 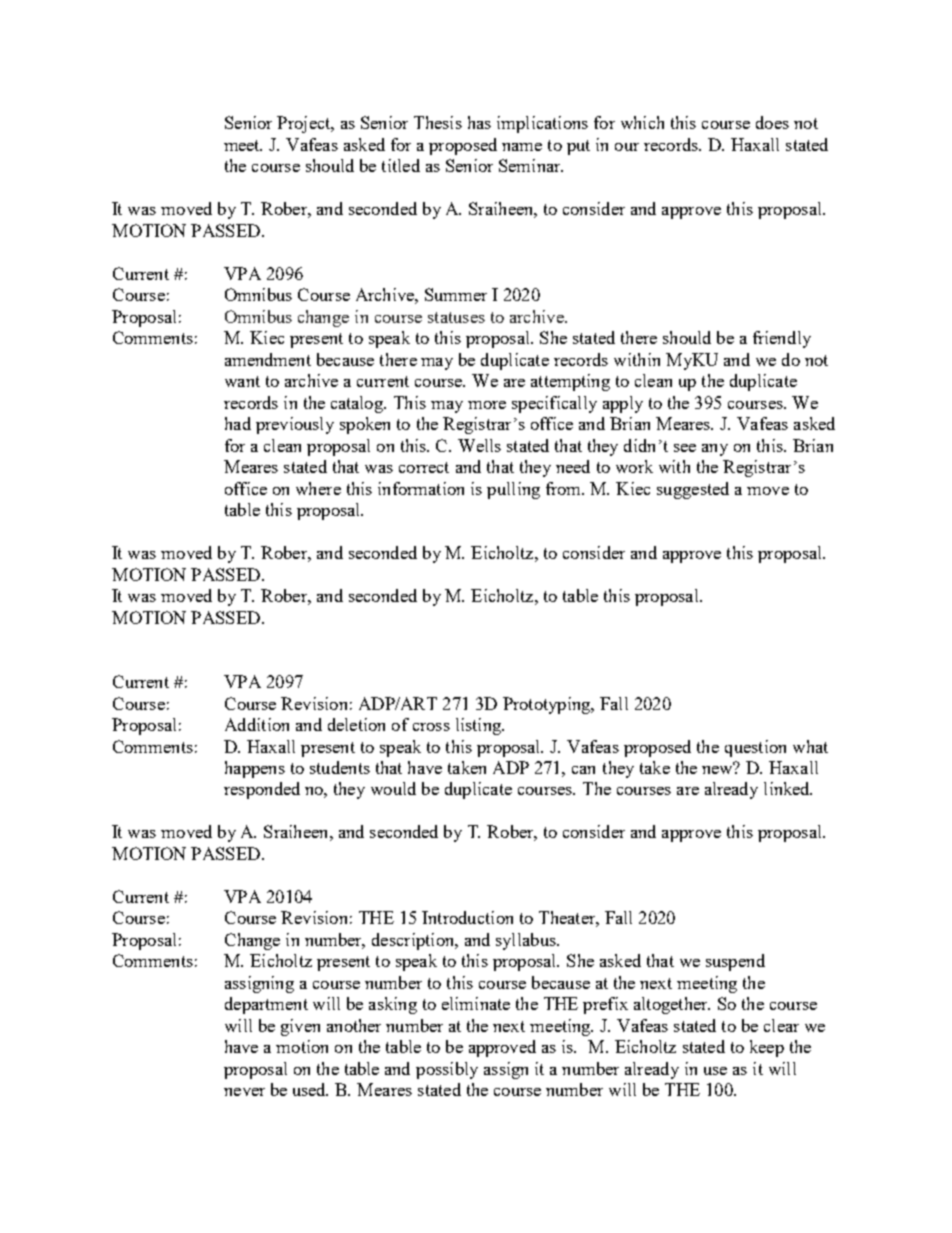 What do you see at coordinates (305, 124) in the screenshot?
I see `Project` at bounding box center [305, 124].
